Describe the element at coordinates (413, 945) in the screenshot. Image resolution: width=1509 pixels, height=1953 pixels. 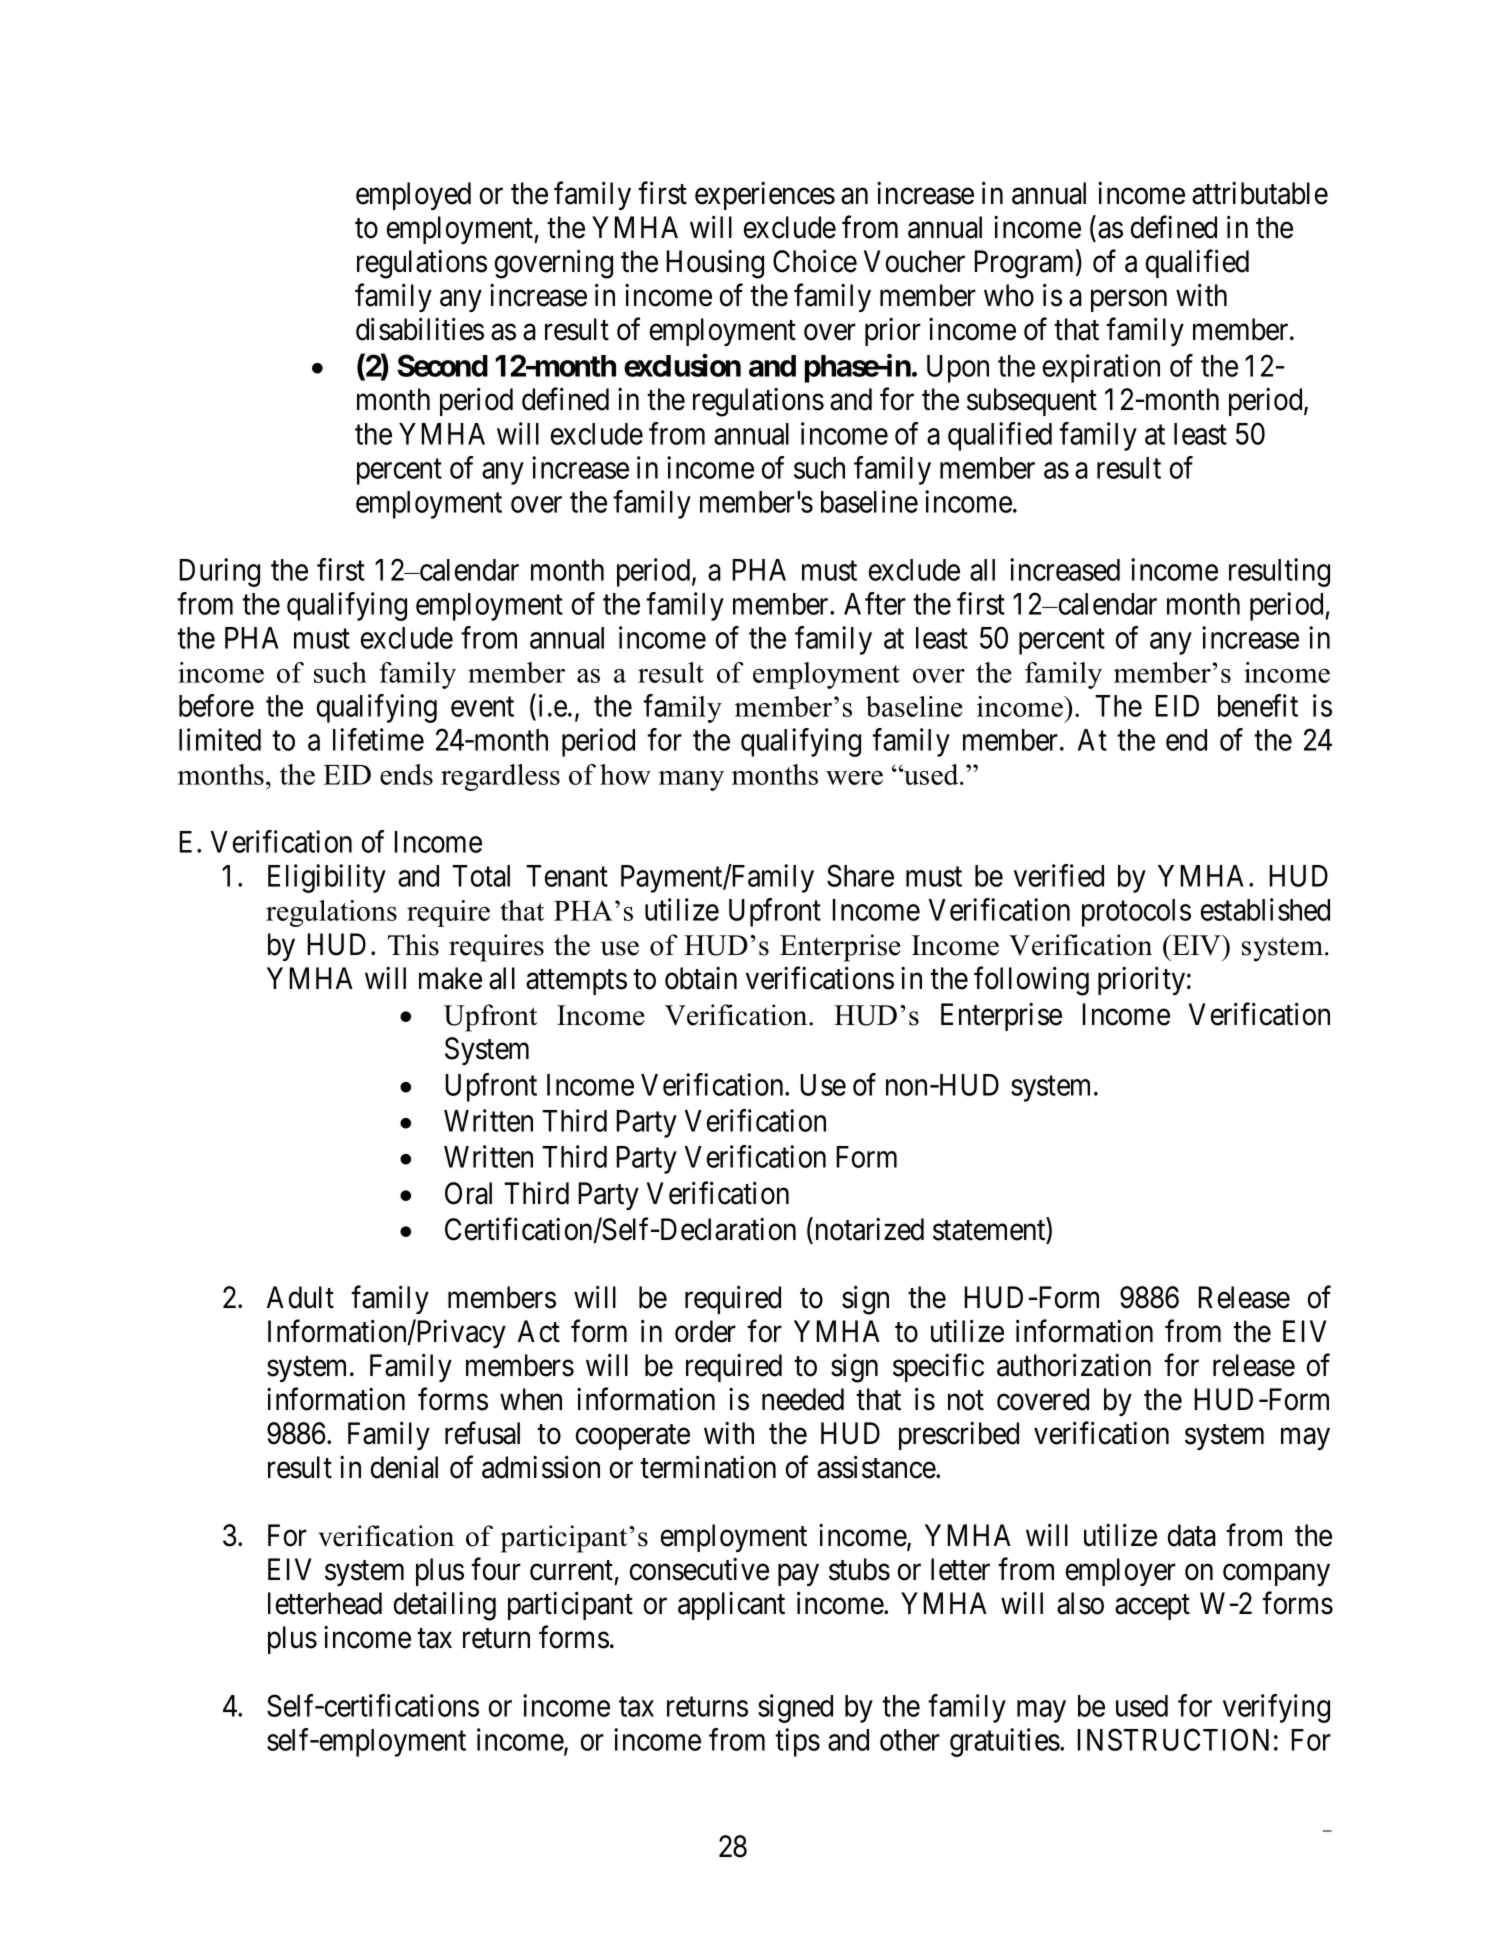
I see `This` at that location.
